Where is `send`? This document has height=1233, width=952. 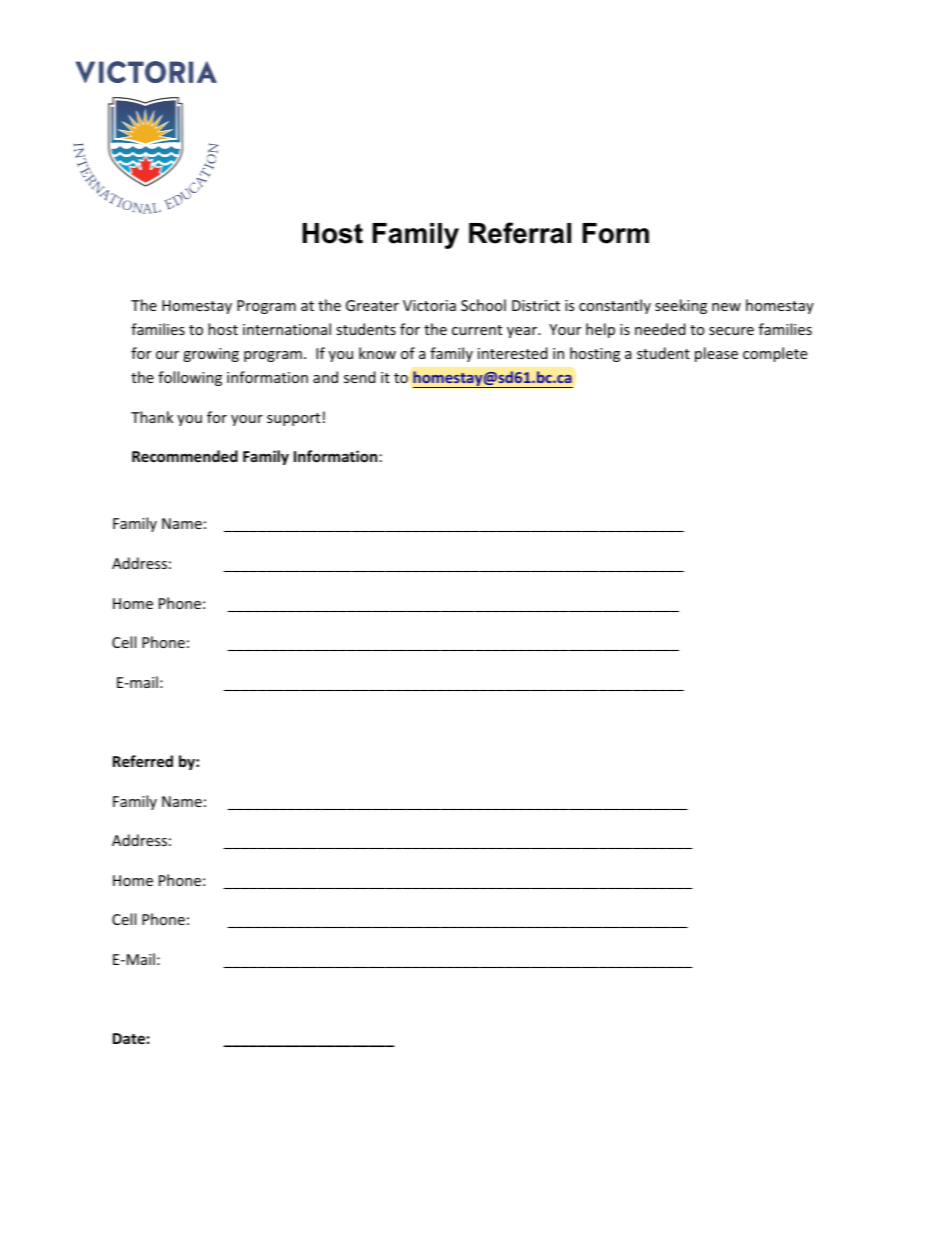 send is located at coordinates (360, 377).
